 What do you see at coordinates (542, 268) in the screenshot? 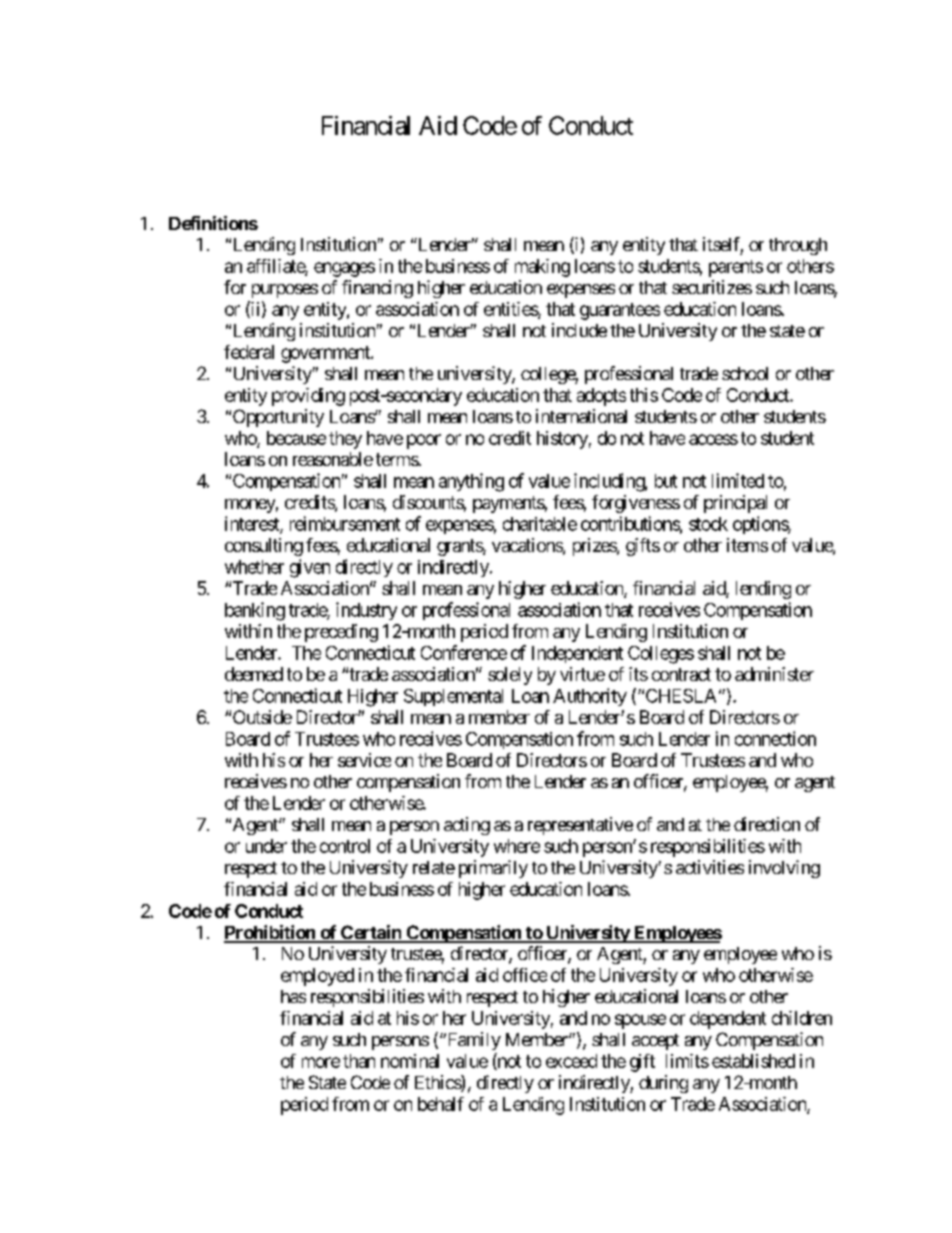
I see `making` at bounding box center [542, 268].
